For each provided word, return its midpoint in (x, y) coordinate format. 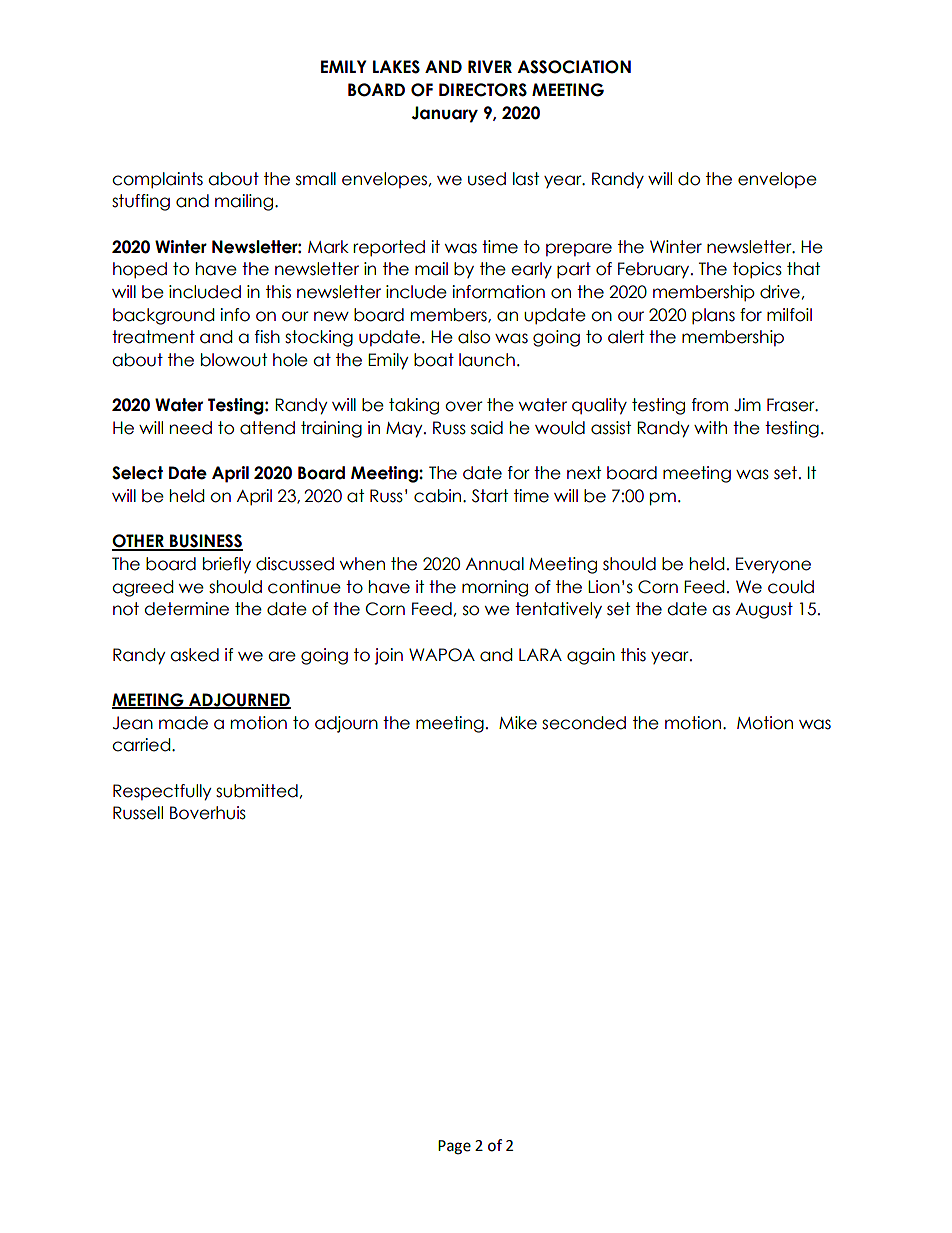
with (710, 427)
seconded (584, 723)
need (191, 428)
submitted (257, 791)
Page (454, 1147)
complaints (157, 180)
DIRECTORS (483, 90)
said (487, 428)
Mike (518, 723)
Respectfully (162, 792)
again (591, 656)
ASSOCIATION (574, 67)
